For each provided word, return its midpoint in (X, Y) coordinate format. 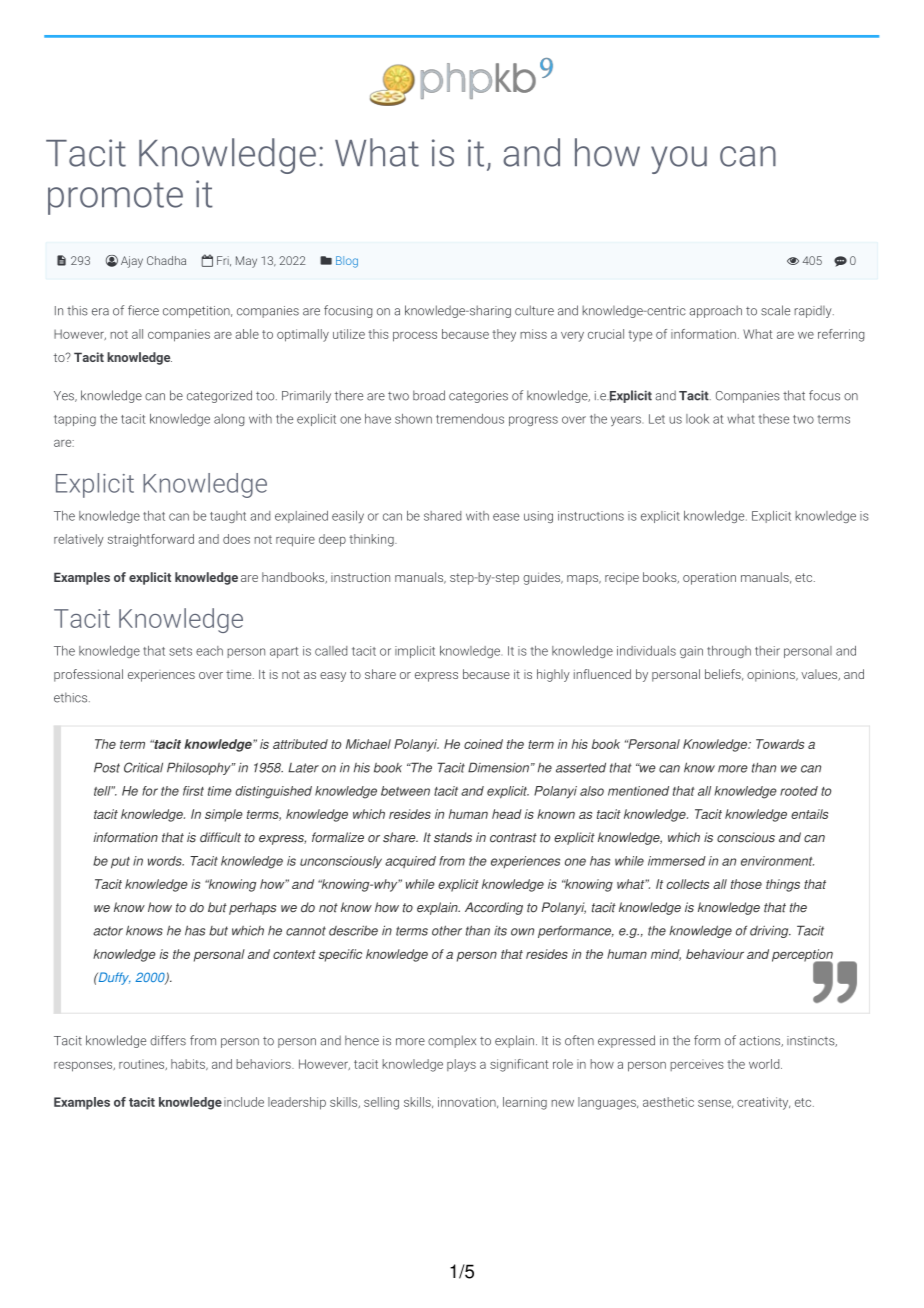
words (166, 861)
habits (189, 1064)
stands (453, 837)
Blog (347, 262)
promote (115, 198)
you (679, 160)
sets (180, 651)
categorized (219, 396)
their (767, 651)
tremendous (470, 419)
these (774, 419)
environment (777, 861)
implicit (415, 652)
